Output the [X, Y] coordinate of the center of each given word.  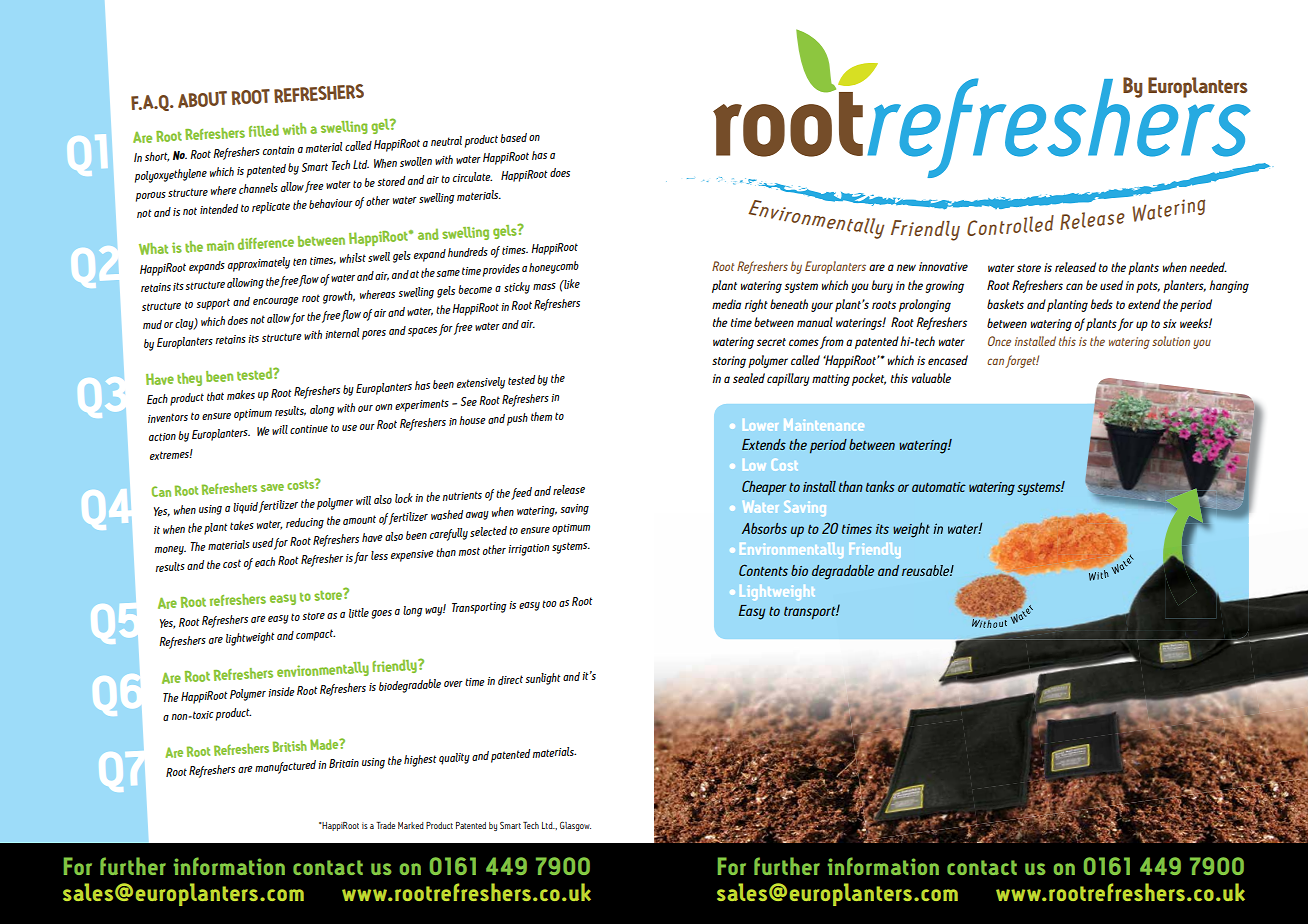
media [726, 304]
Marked [411, 825]
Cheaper [764, 487]
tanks [880, 486]
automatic [939, 487]
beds [1102, 304]
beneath [789, 304]
